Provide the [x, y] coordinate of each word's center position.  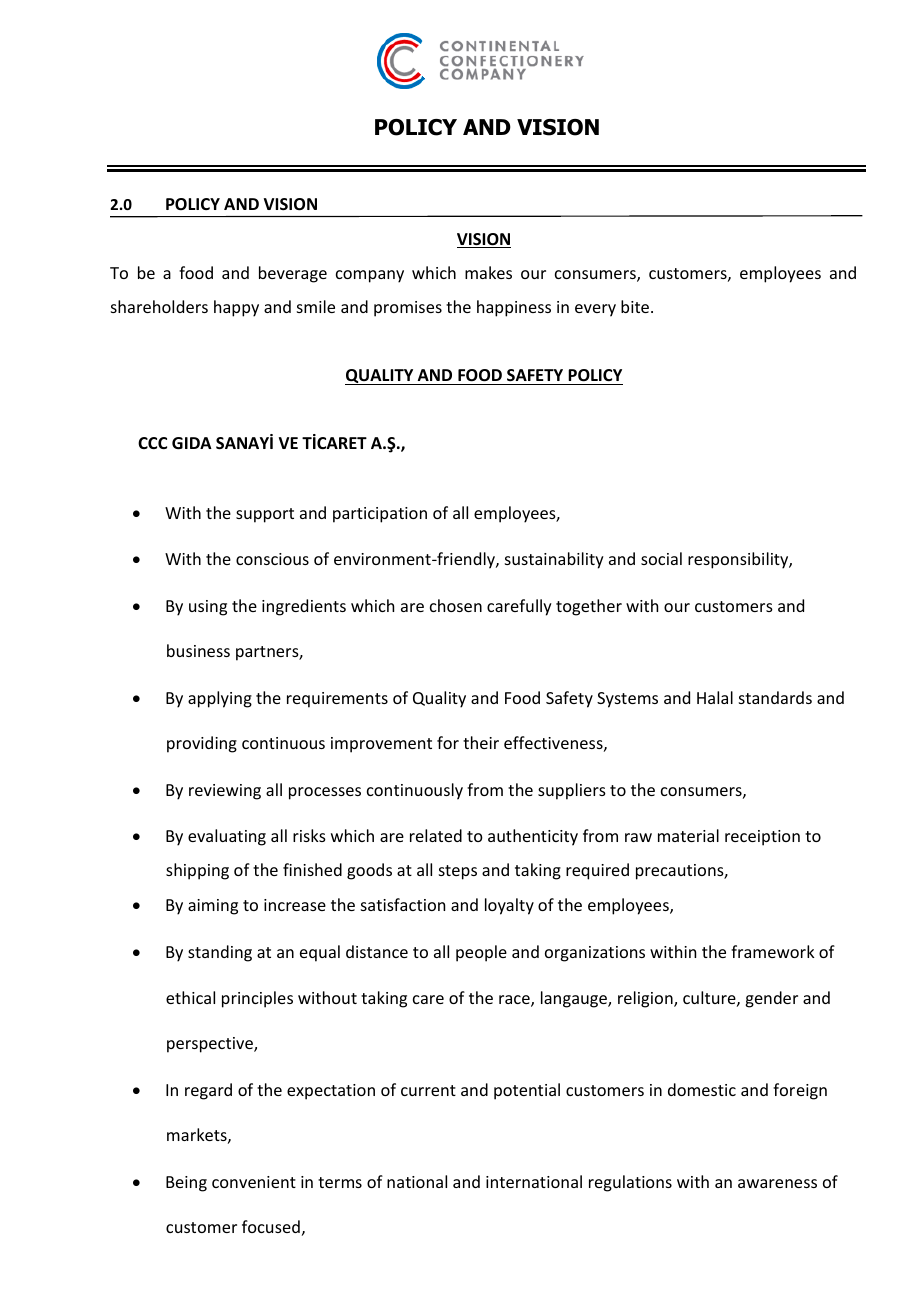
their [481, 742]
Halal [715, 697]
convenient [254, 1182]
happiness [514, 308]
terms [340, 1182]
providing [202, 744]
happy [236, 308]
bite [636, 306]
